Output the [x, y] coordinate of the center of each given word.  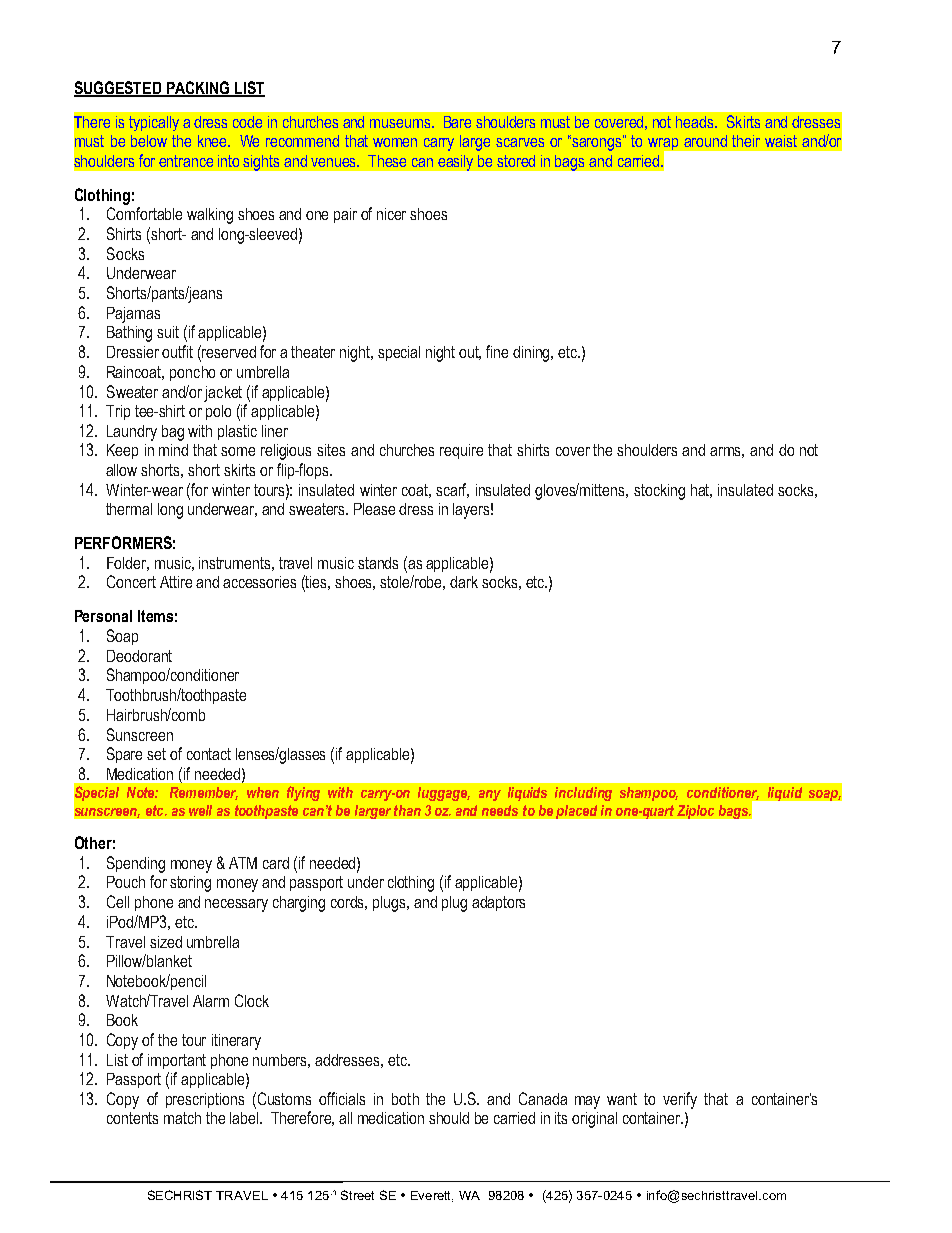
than [407, 810]
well [200, 810]
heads [696, 122]
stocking [659, 492]
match [182, 1118]
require [461, 451]
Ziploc [695, 812]
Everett [432, 1196]
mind [173, 450]
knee [213, 141]
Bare [457, 122]
